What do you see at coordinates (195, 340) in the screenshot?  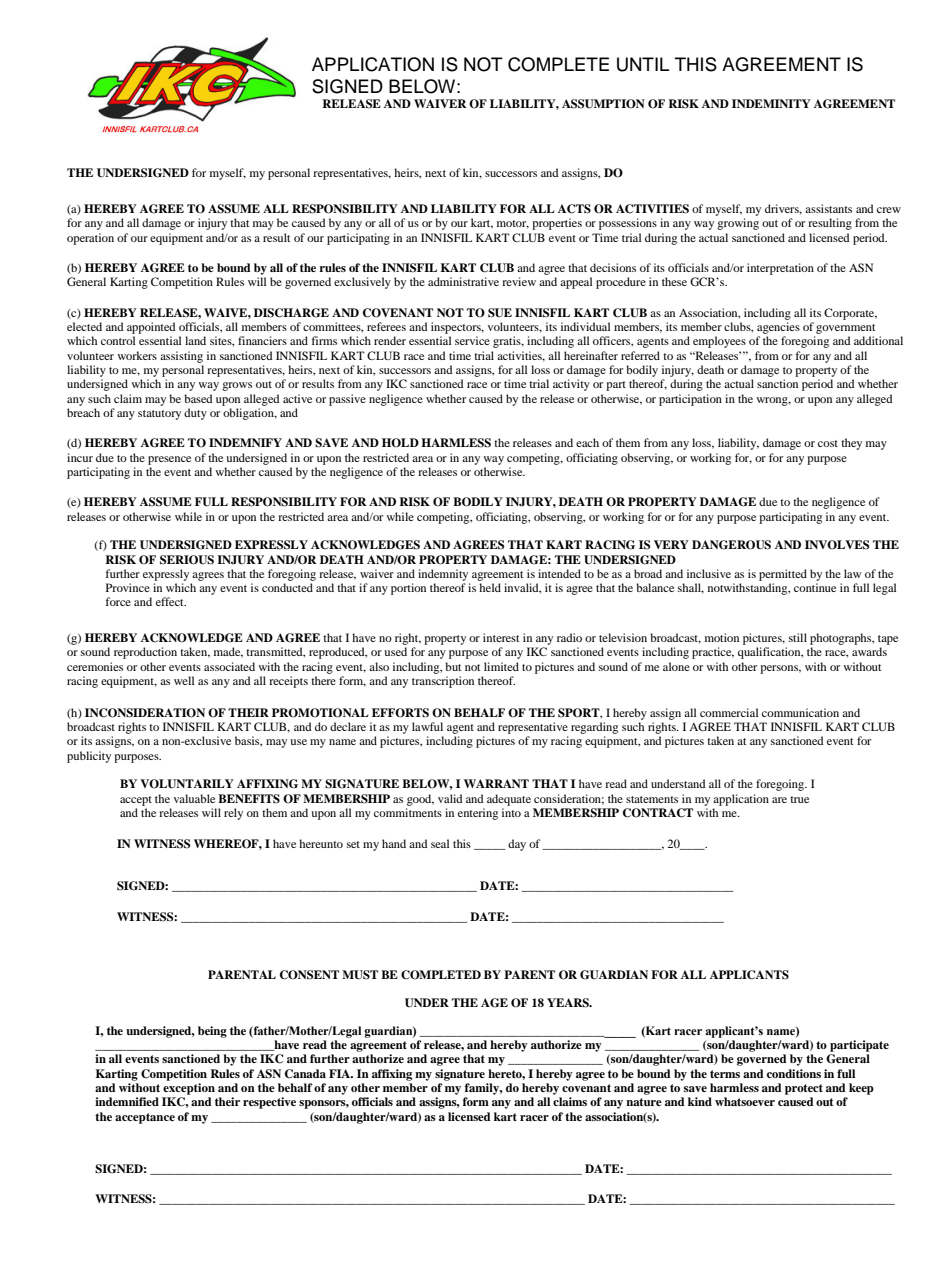 I see `land` at bounding box center [195, 340].
